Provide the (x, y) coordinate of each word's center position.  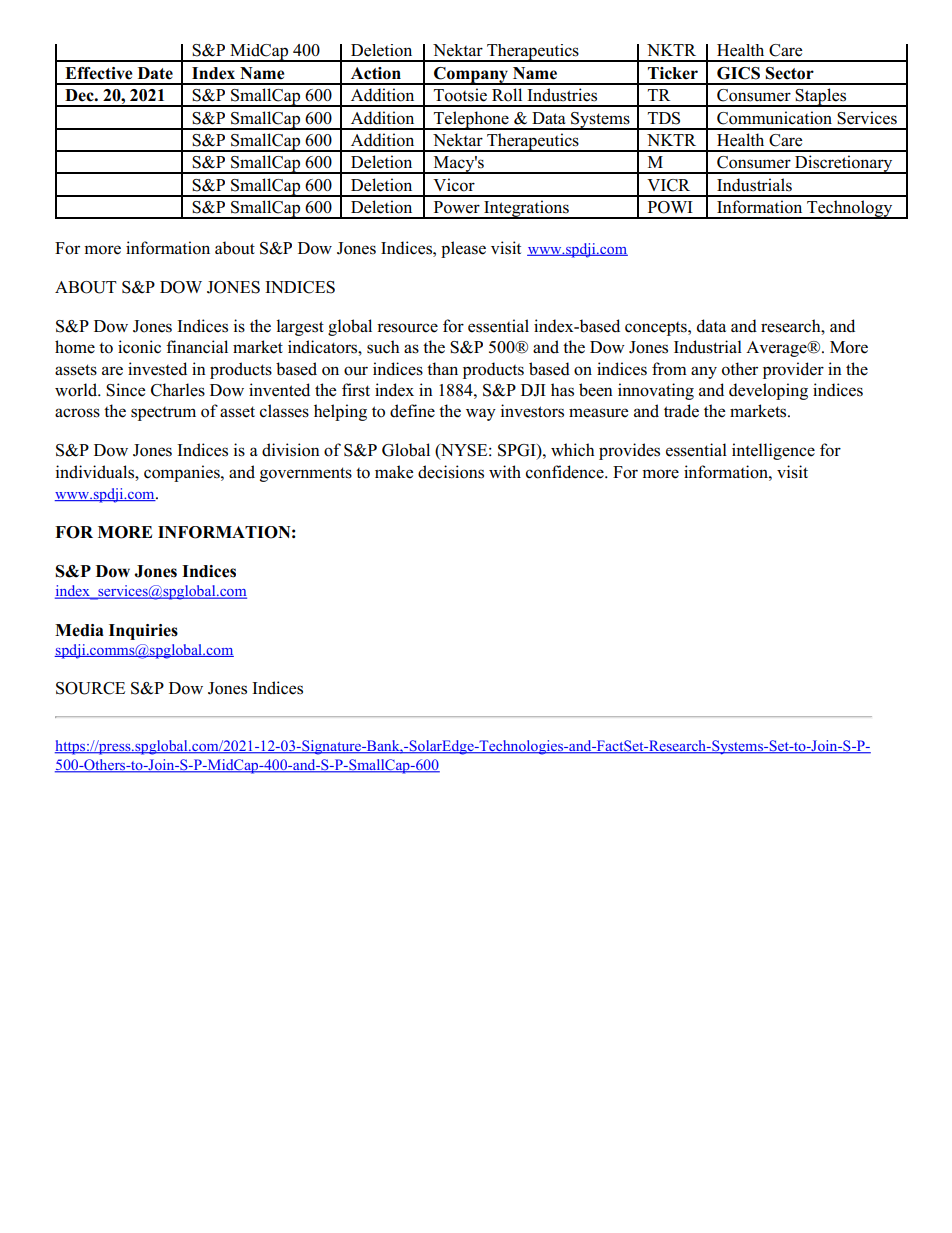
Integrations (526, 209)
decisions (451, 472)
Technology (850, 209)
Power (457, 207)
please (463, 249)
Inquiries (143, 632)
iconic (139, 347)
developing (768, 391)
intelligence (773, 451)
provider (793, 370)
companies (183, 473)
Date (155, 73)
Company (471, 76)
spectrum (163, 414)
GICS (738, 73)
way (481, 414)
